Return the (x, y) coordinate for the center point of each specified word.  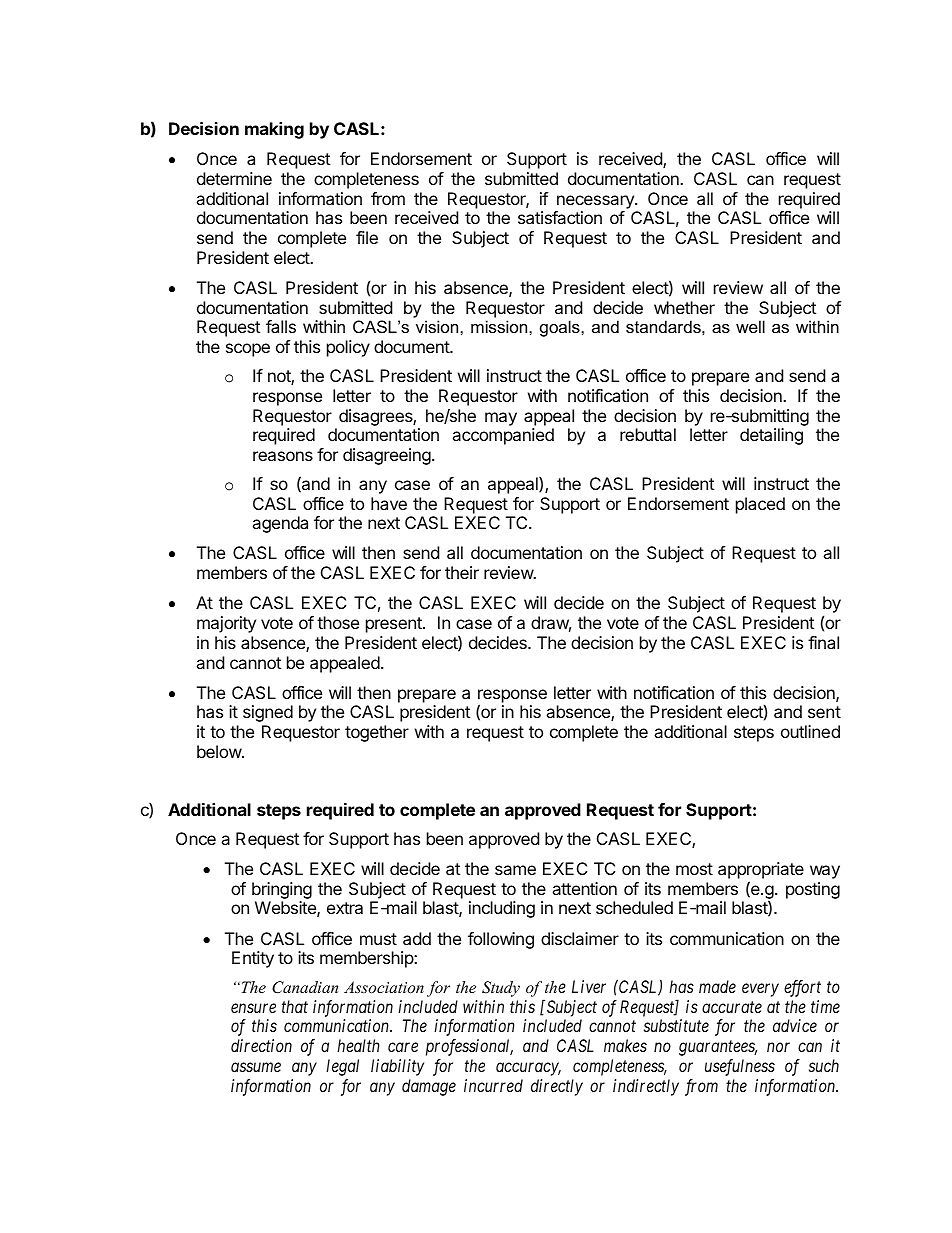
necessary (596, 202)
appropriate (761, 872)
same (515, 870)
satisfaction (560, 217)
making (274, 130)
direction (261, 1045)
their (462, 572)
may (501, 419)
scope (248, 350)
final (823, 642)
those (338, 622)
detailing (771, 436)
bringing (282, 892)
